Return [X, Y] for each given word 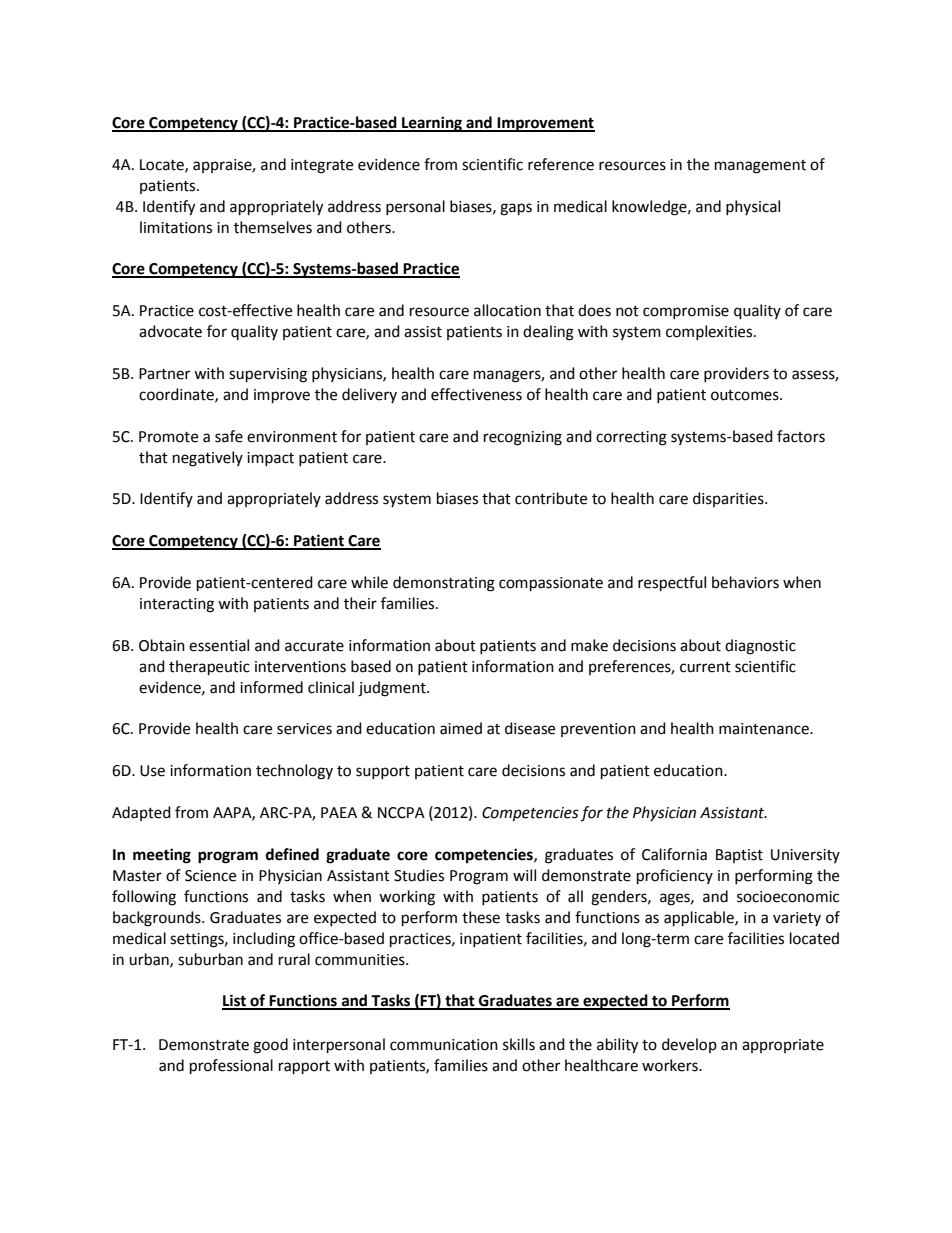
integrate [322, 166]
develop [689, 1045]
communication [444, 1045]
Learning [432, 124]
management [760, 167]
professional [231, 1067]
